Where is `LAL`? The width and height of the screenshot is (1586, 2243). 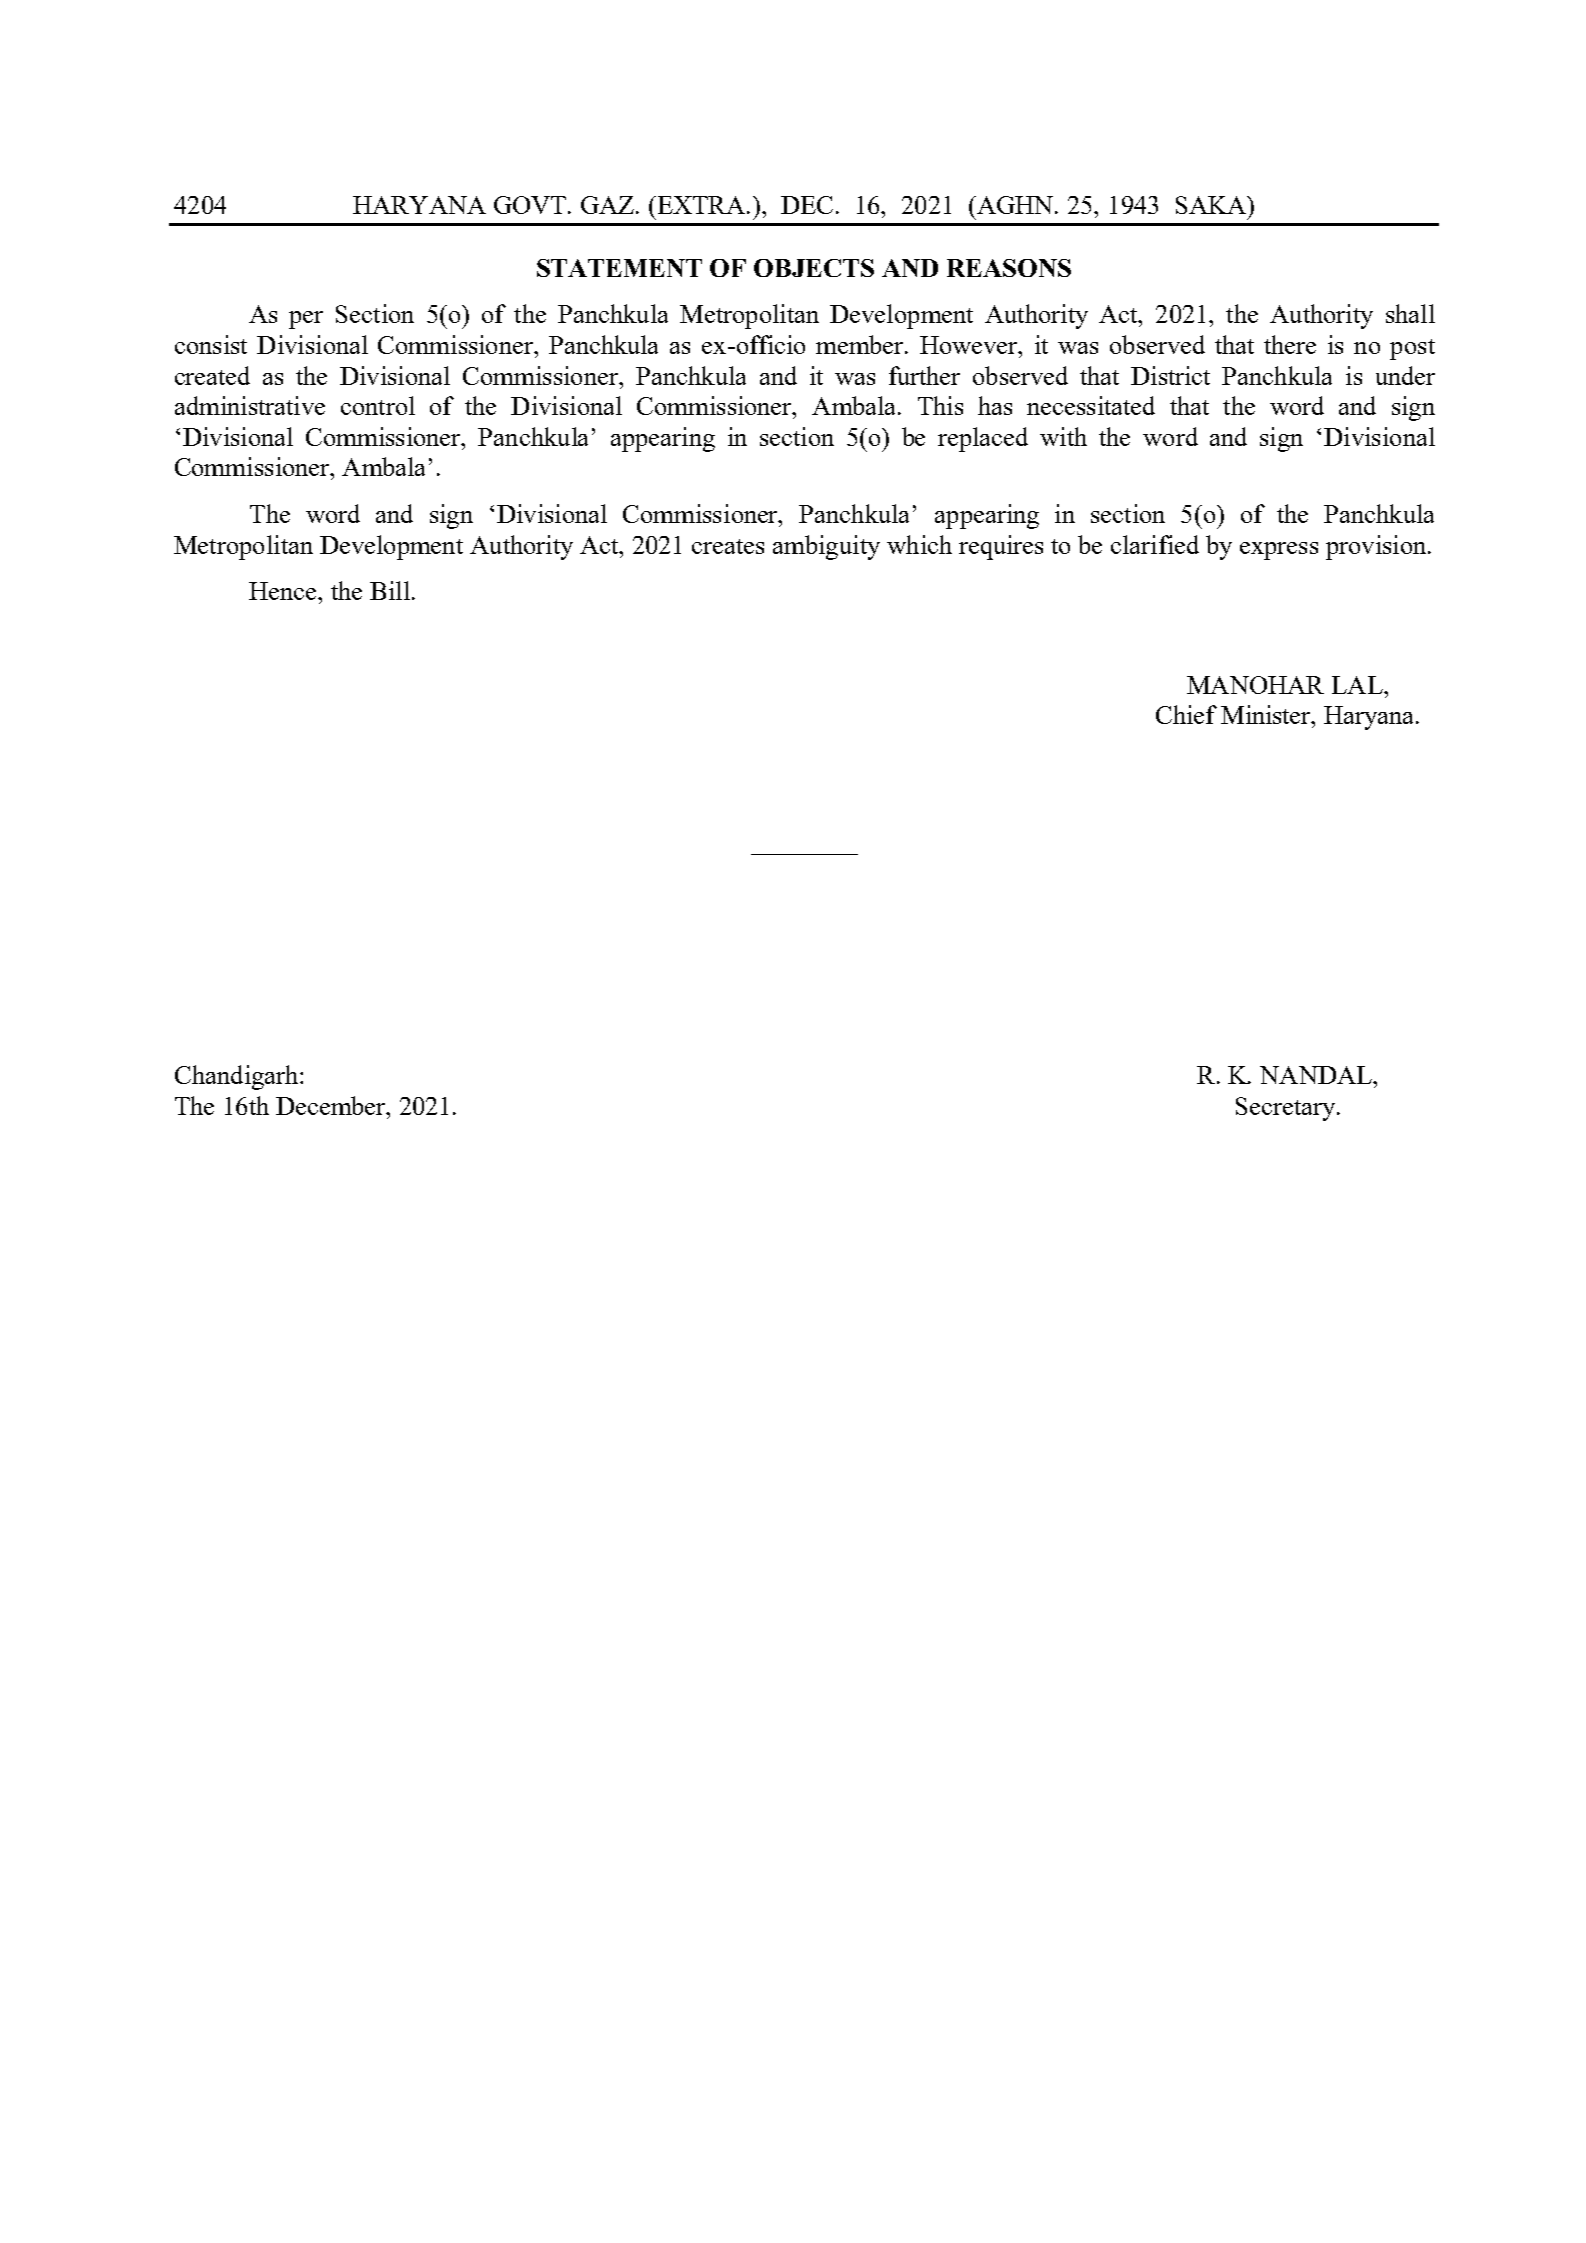
LAL is located at coordinates (1358, 685).
